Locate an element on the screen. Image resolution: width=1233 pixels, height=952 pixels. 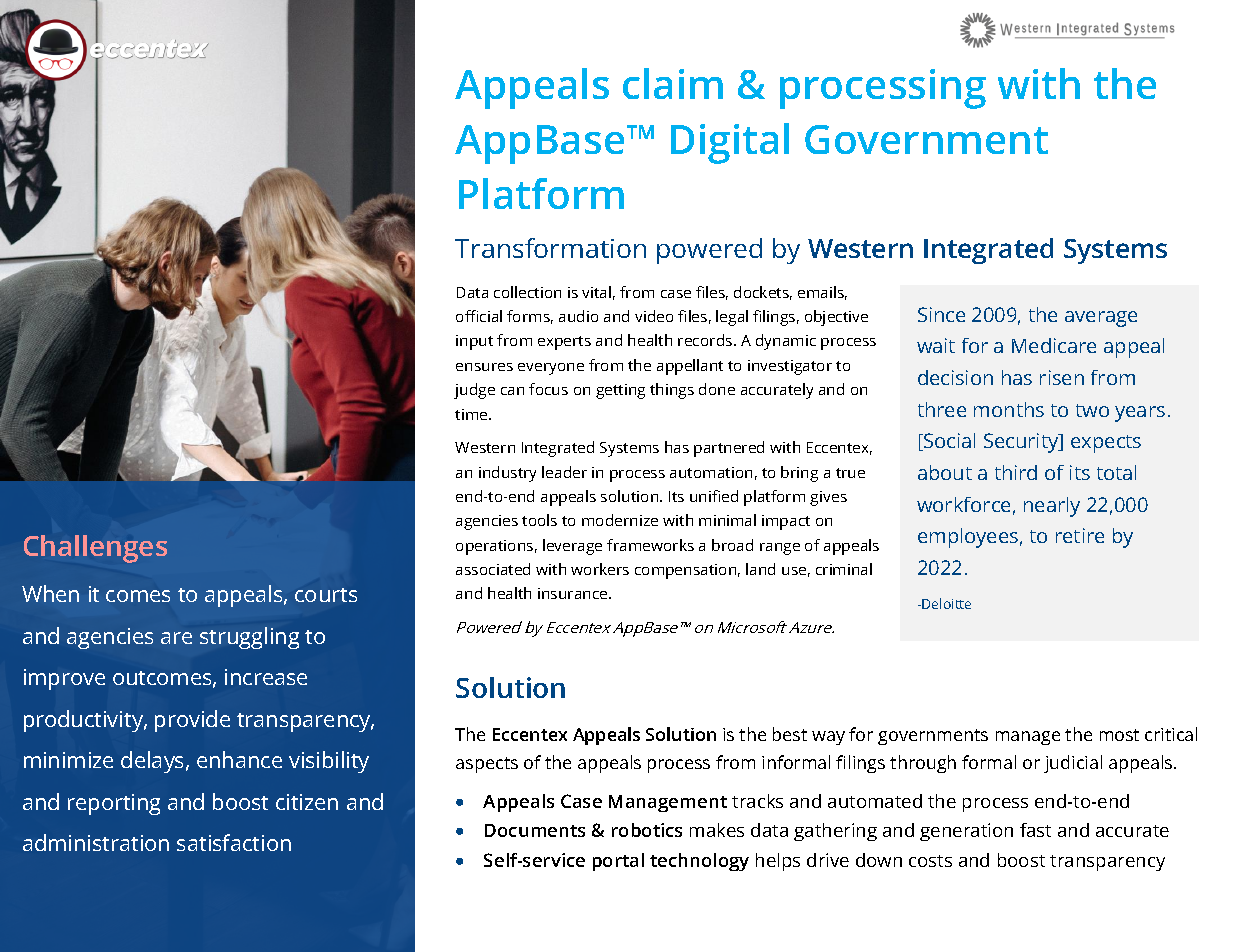
claim is located at coordinates (673, 83).
